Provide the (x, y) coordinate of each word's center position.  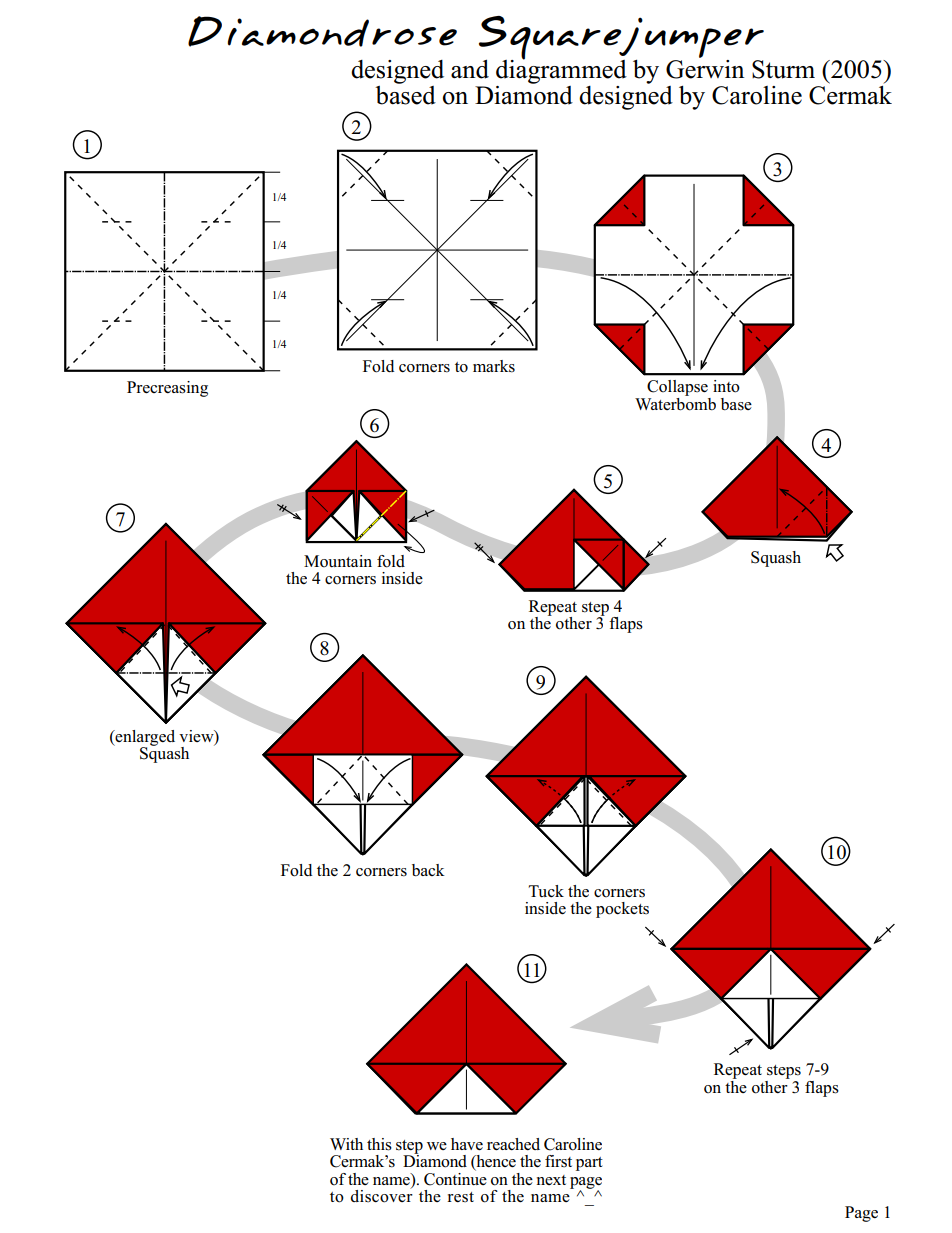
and (470, 69)
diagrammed (561, 70)
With (346, 1144)
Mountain (338, 561)
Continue (455, 1178)
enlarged (144, 739)
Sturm (783, 69)
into (726, 386)
